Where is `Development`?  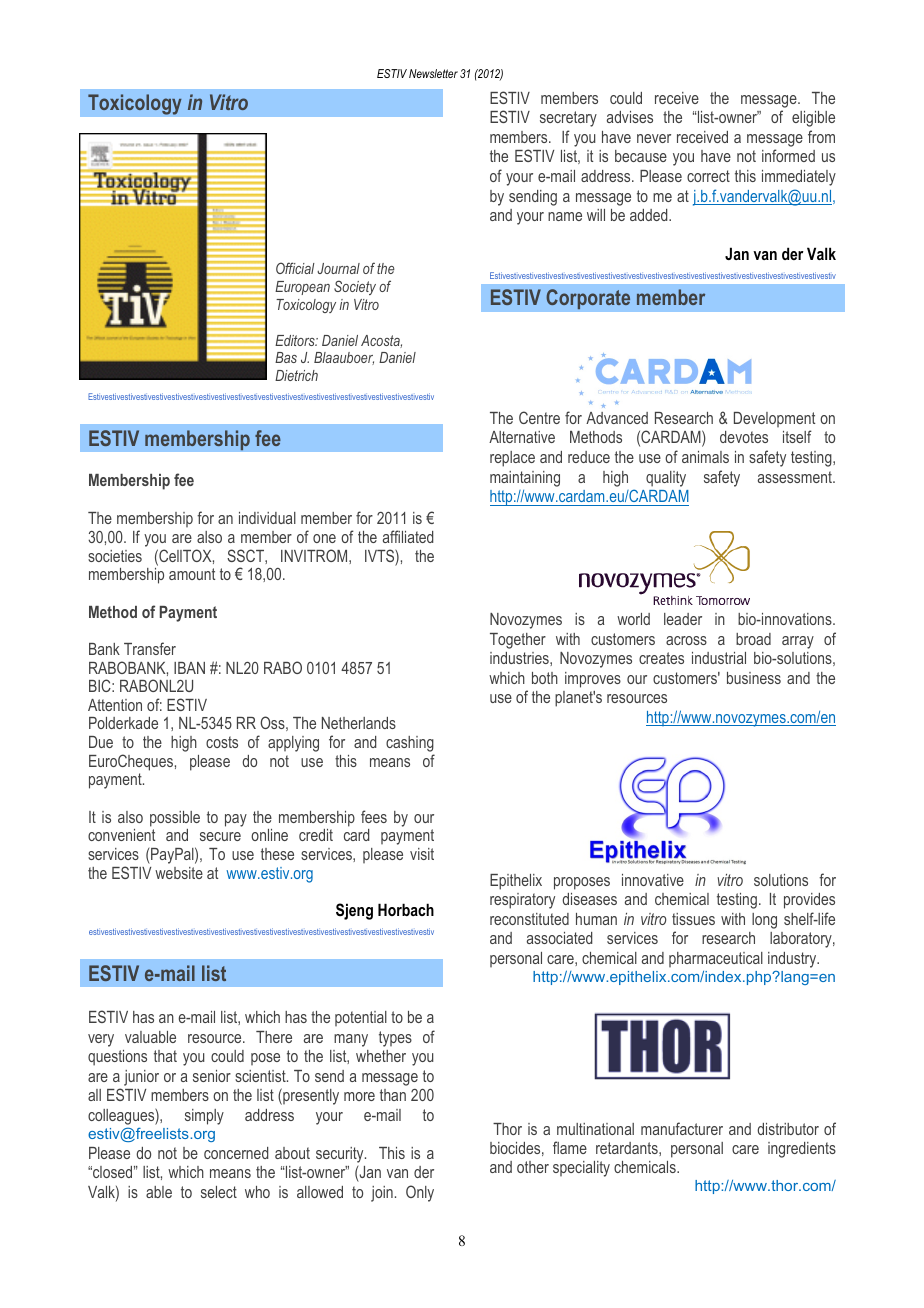 Development is located at coordinates (774, 419).
